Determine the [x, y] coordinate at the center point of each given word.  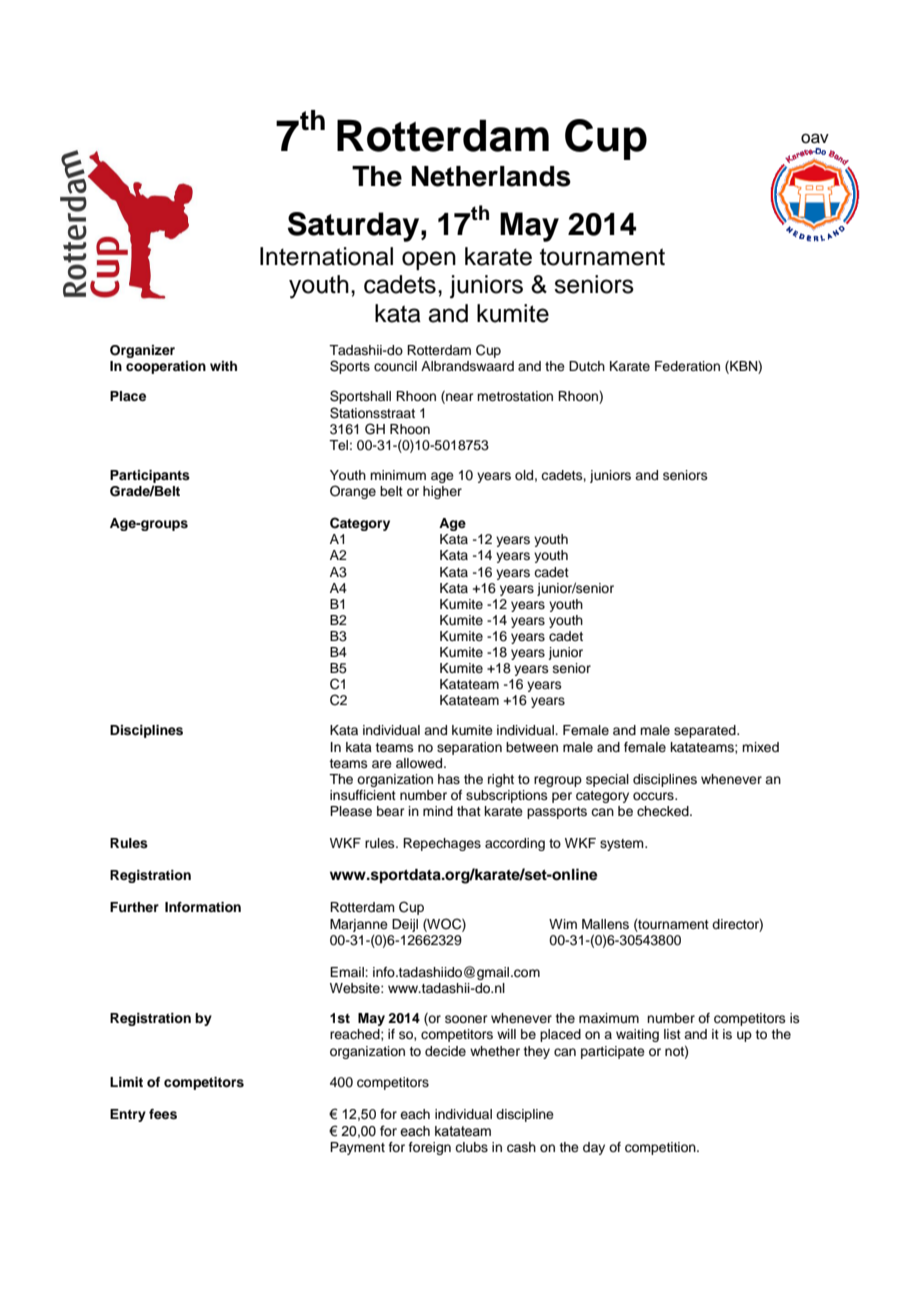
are [382, 764]
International [326, 256]
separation [469, 748]
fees [163, 1114]
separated [706, 731]
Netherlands [491, 176]
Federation [687, 366]
